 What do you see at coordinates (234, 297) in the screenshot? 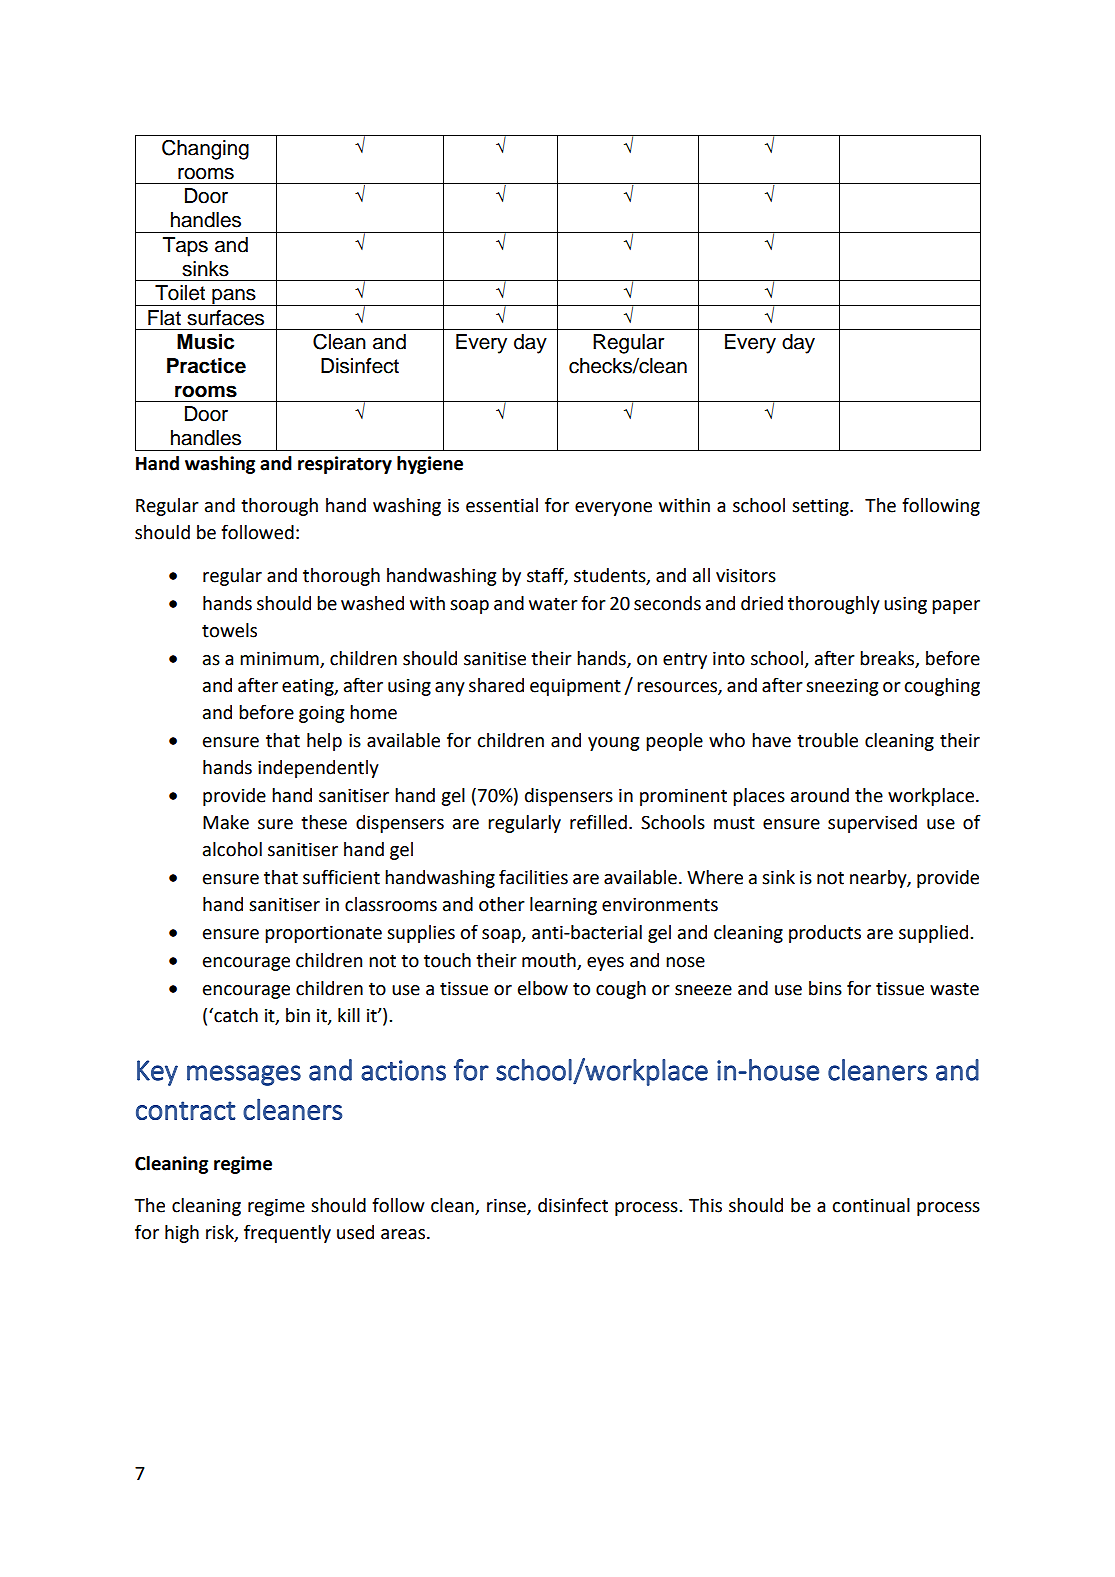
I see `pans` at bounding box center [234, 297].
